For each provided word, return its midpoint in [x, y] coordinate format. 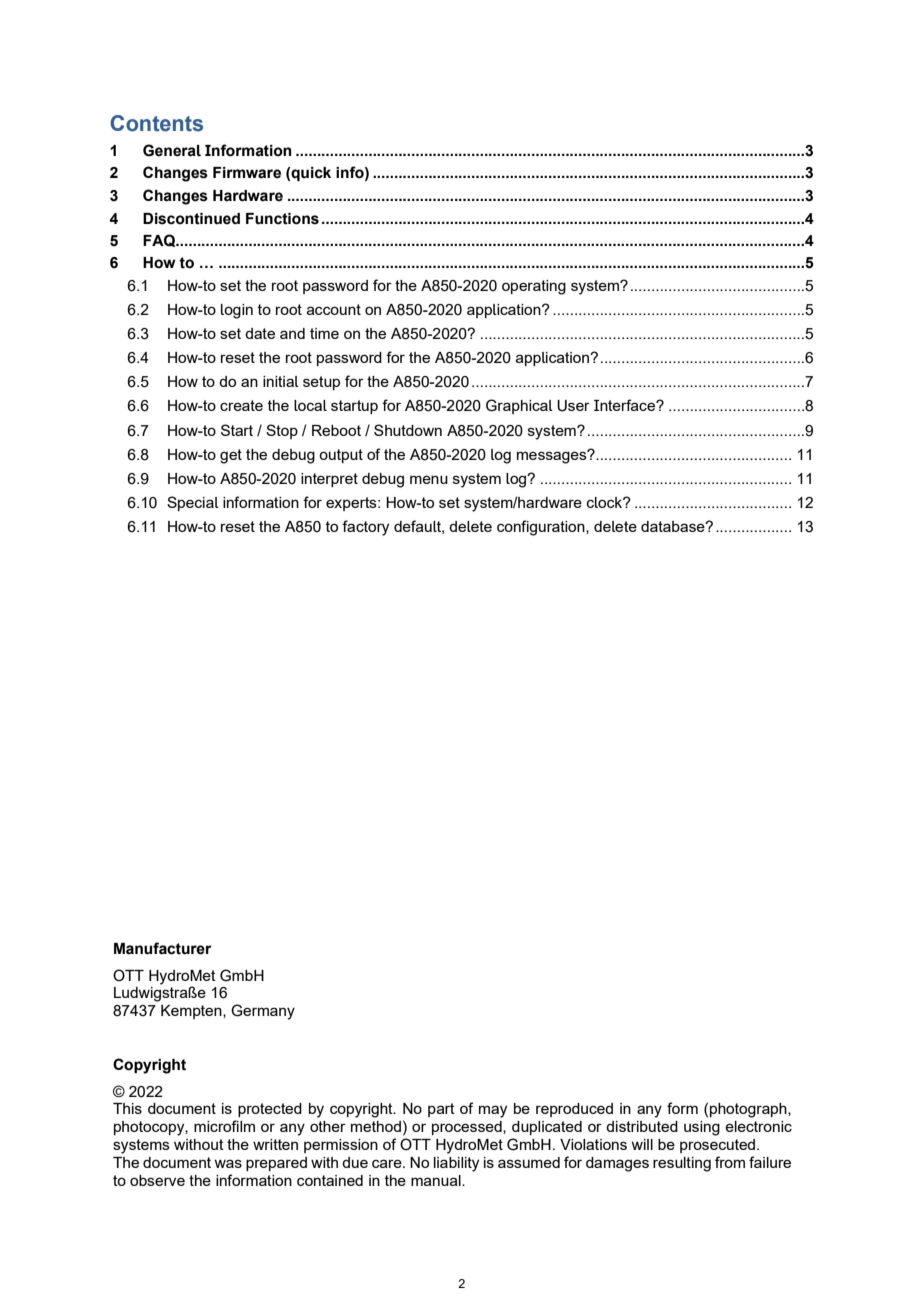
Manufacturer [162, 948]
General [172, 150]
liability [456, 1164]
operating [534, 287]
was [228, 1163]
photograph [749, 1110]
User [573, 406]
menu [429, 479]
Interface [625, 405]
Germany [263, 1012]
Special [193, 503]
